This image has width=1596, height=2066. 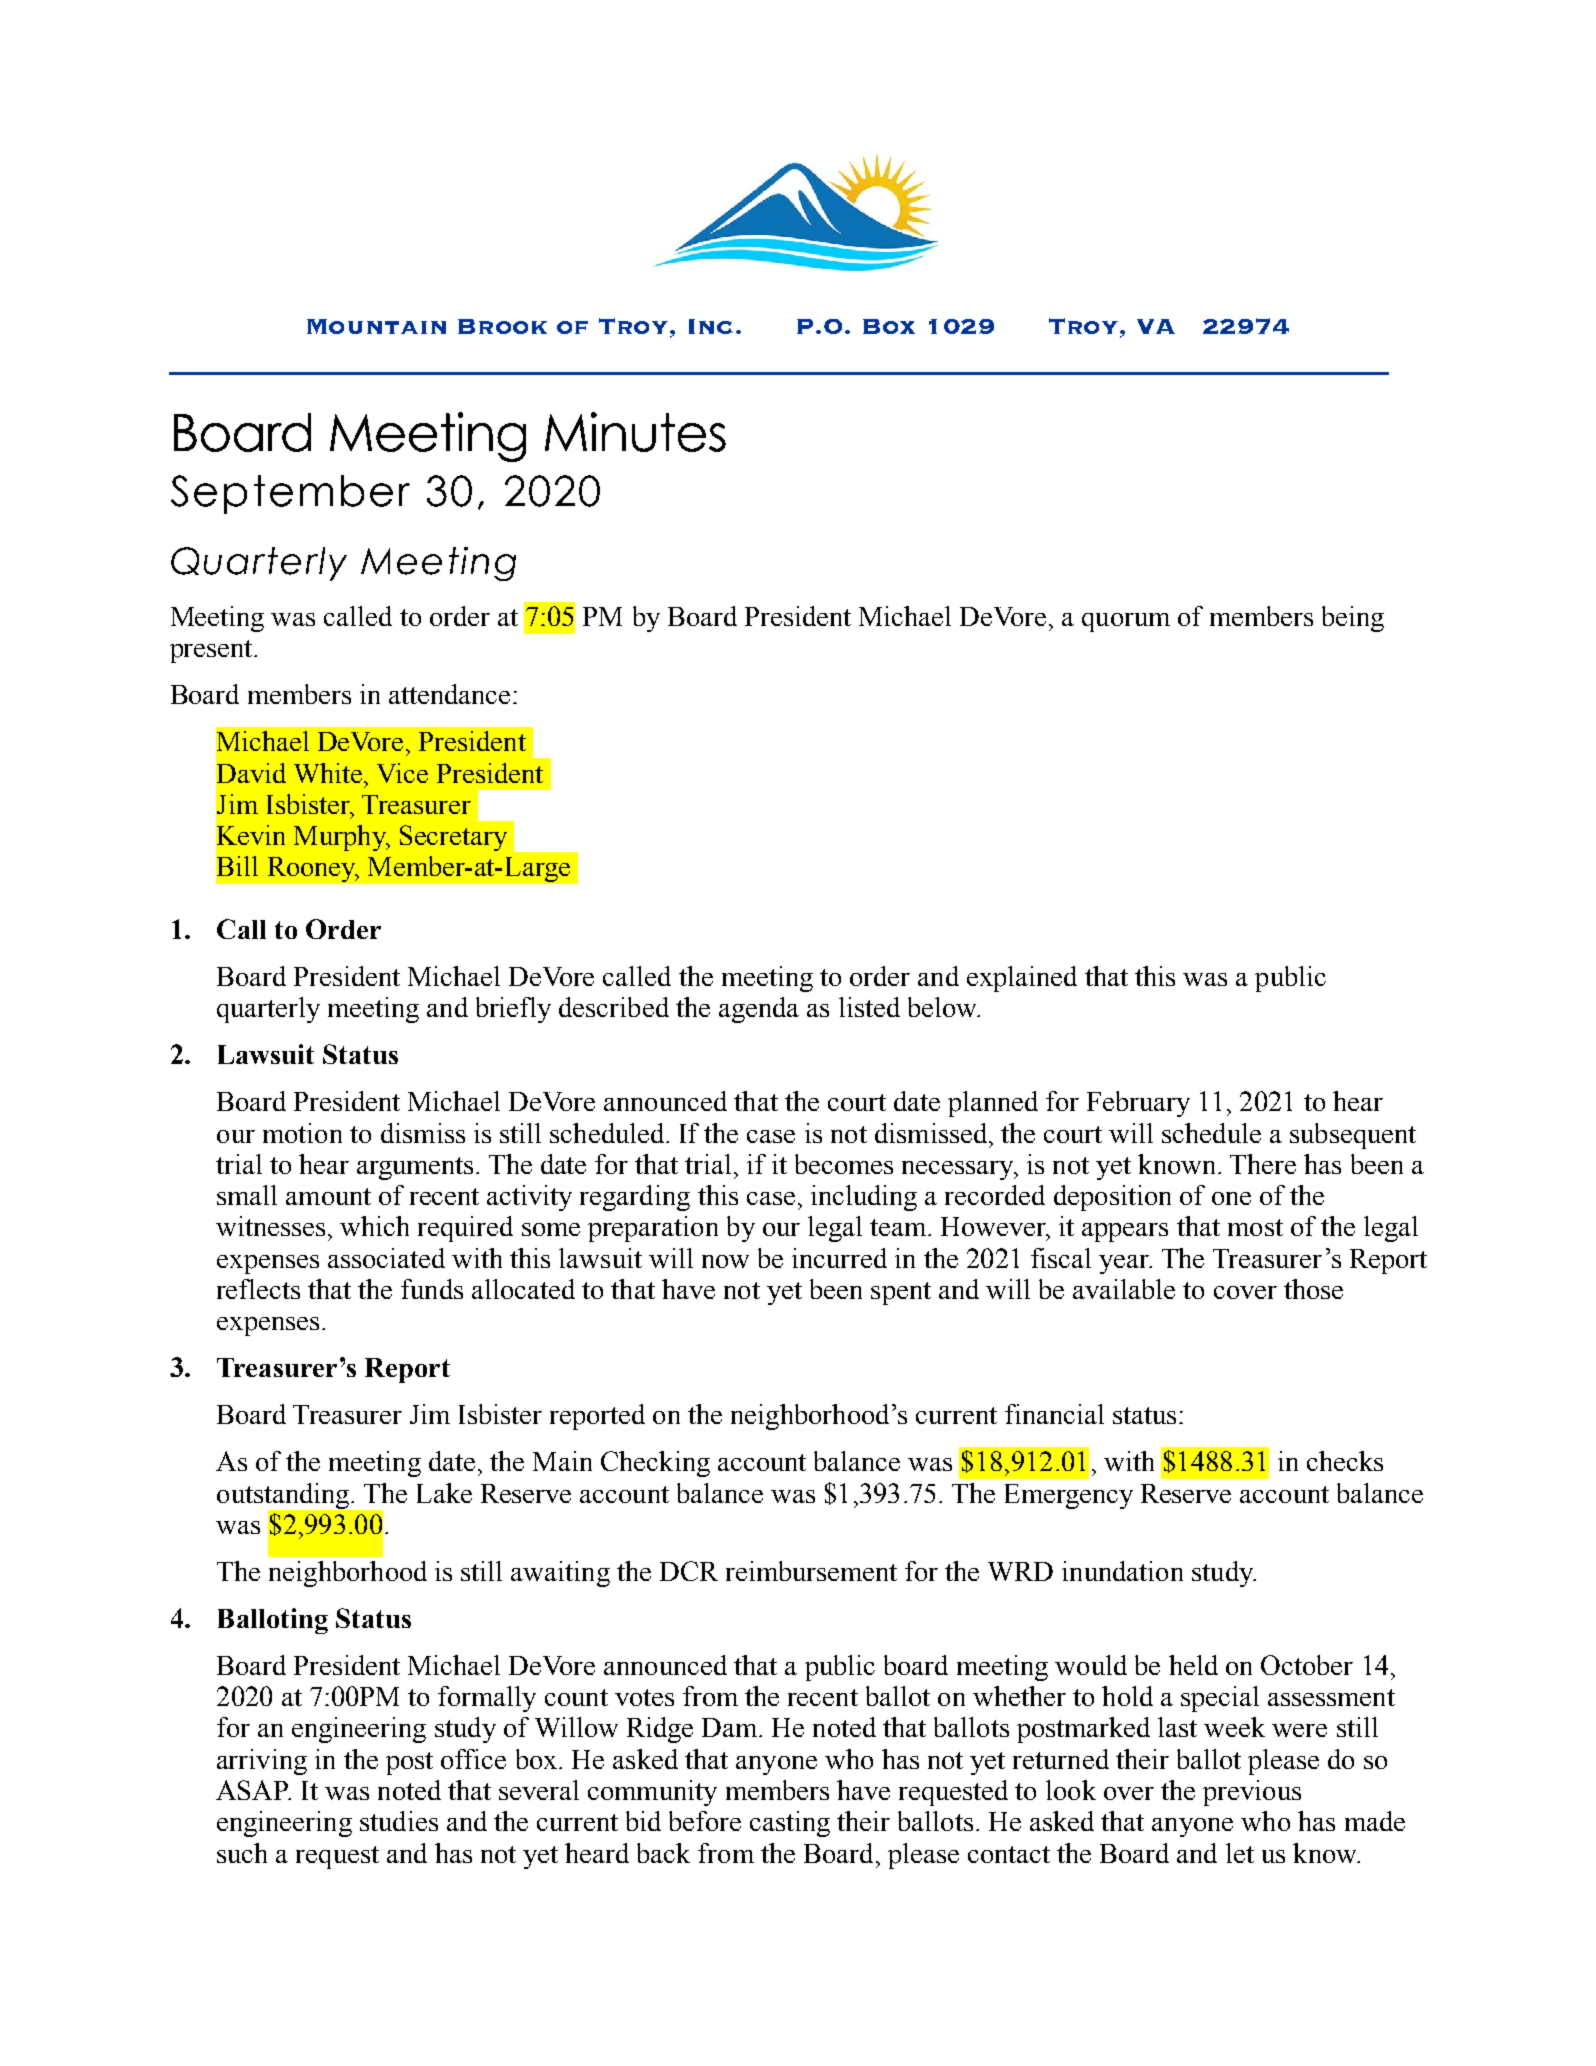 What do you see at coordinates (635, 432) in the image?
I see `Minutes` at bounding box center [635, 432].
